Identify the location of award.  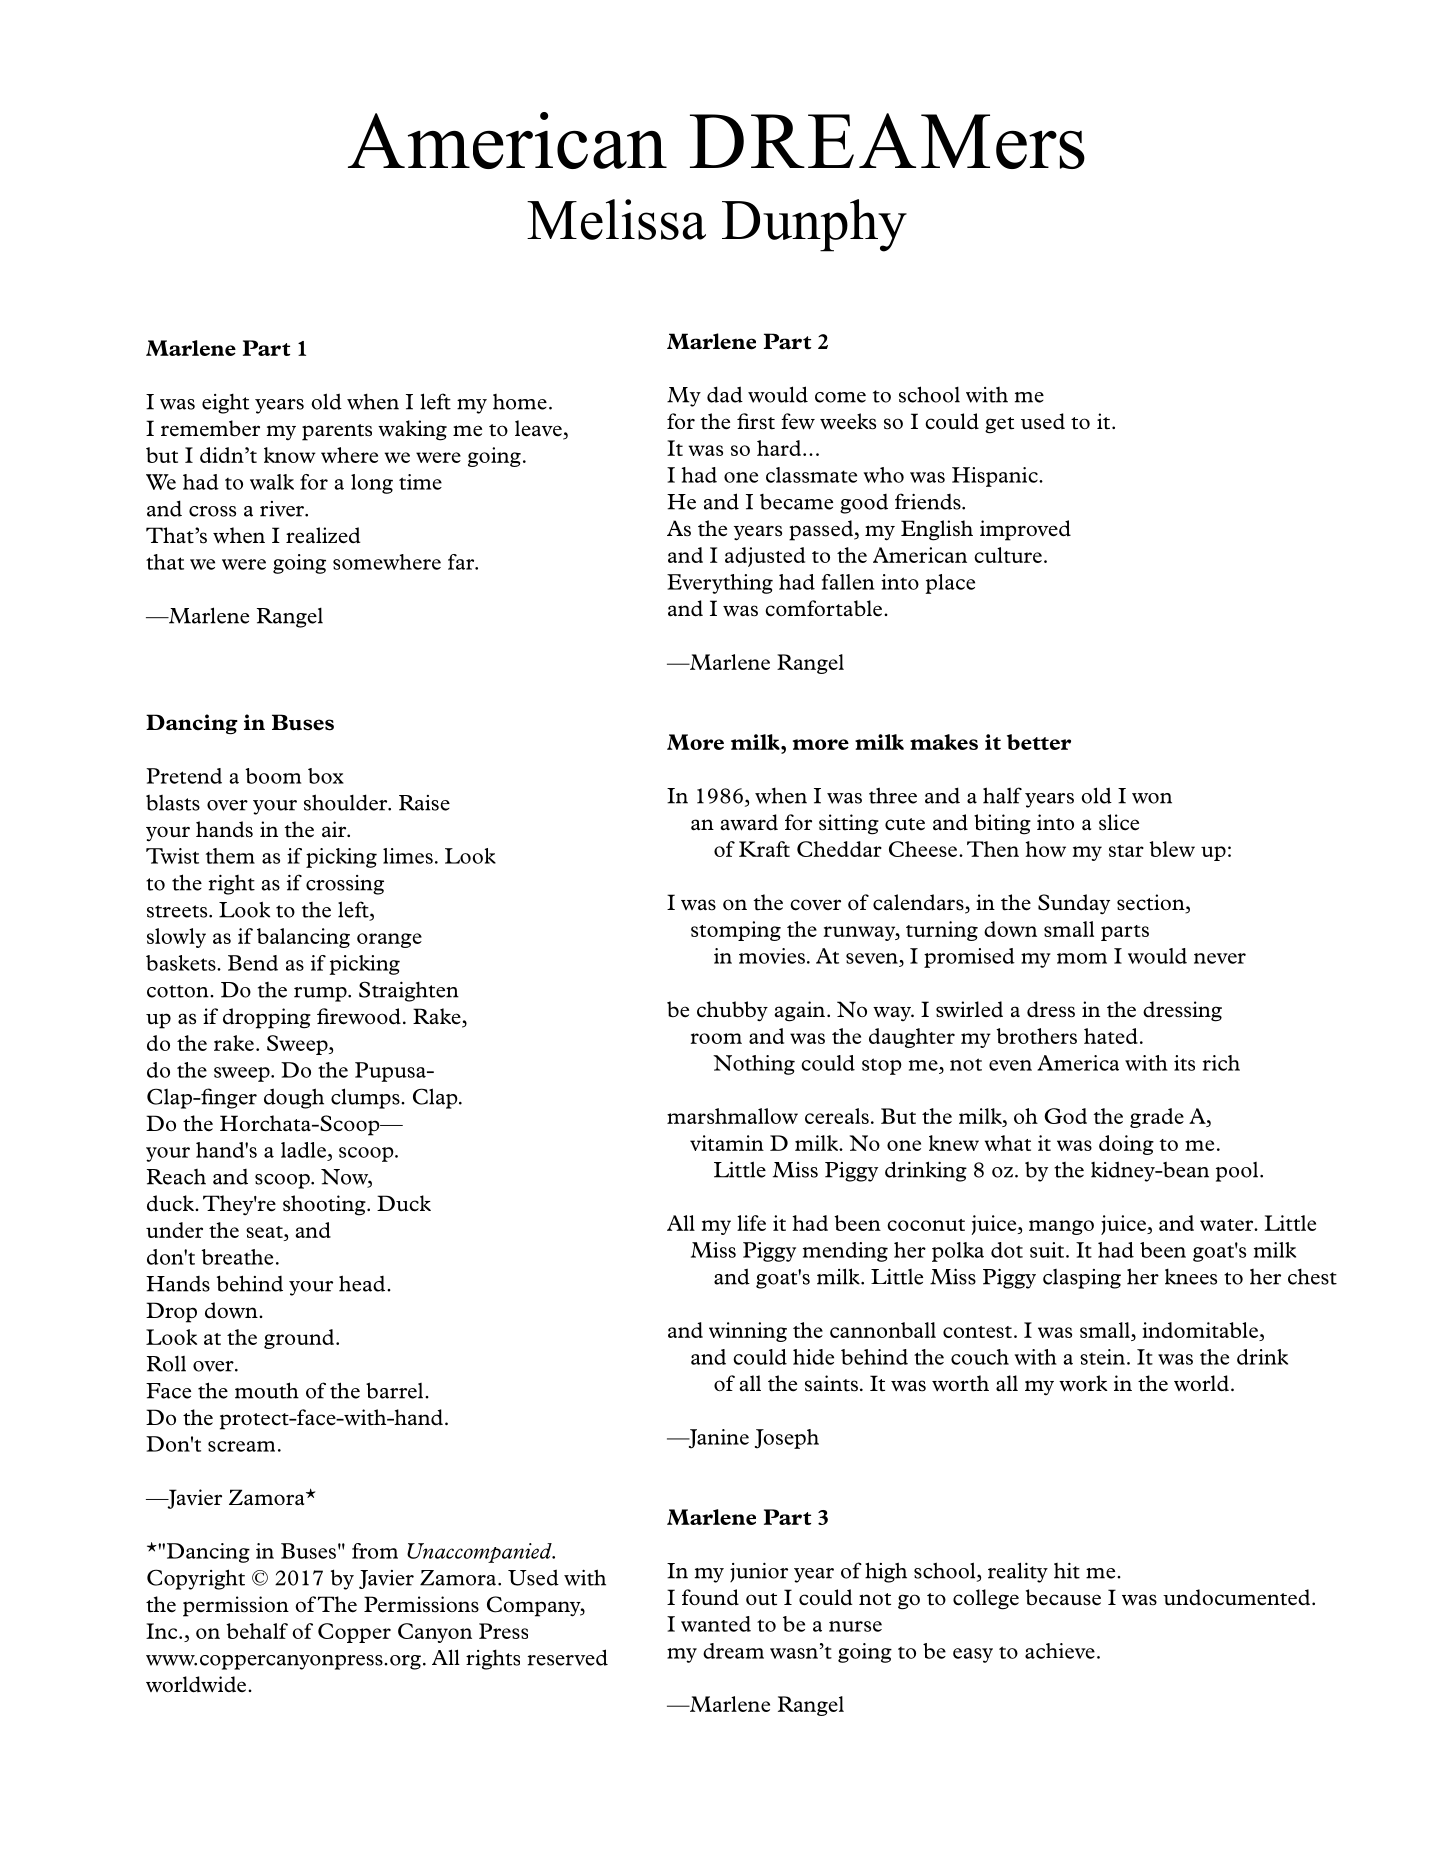
(749, 822).
